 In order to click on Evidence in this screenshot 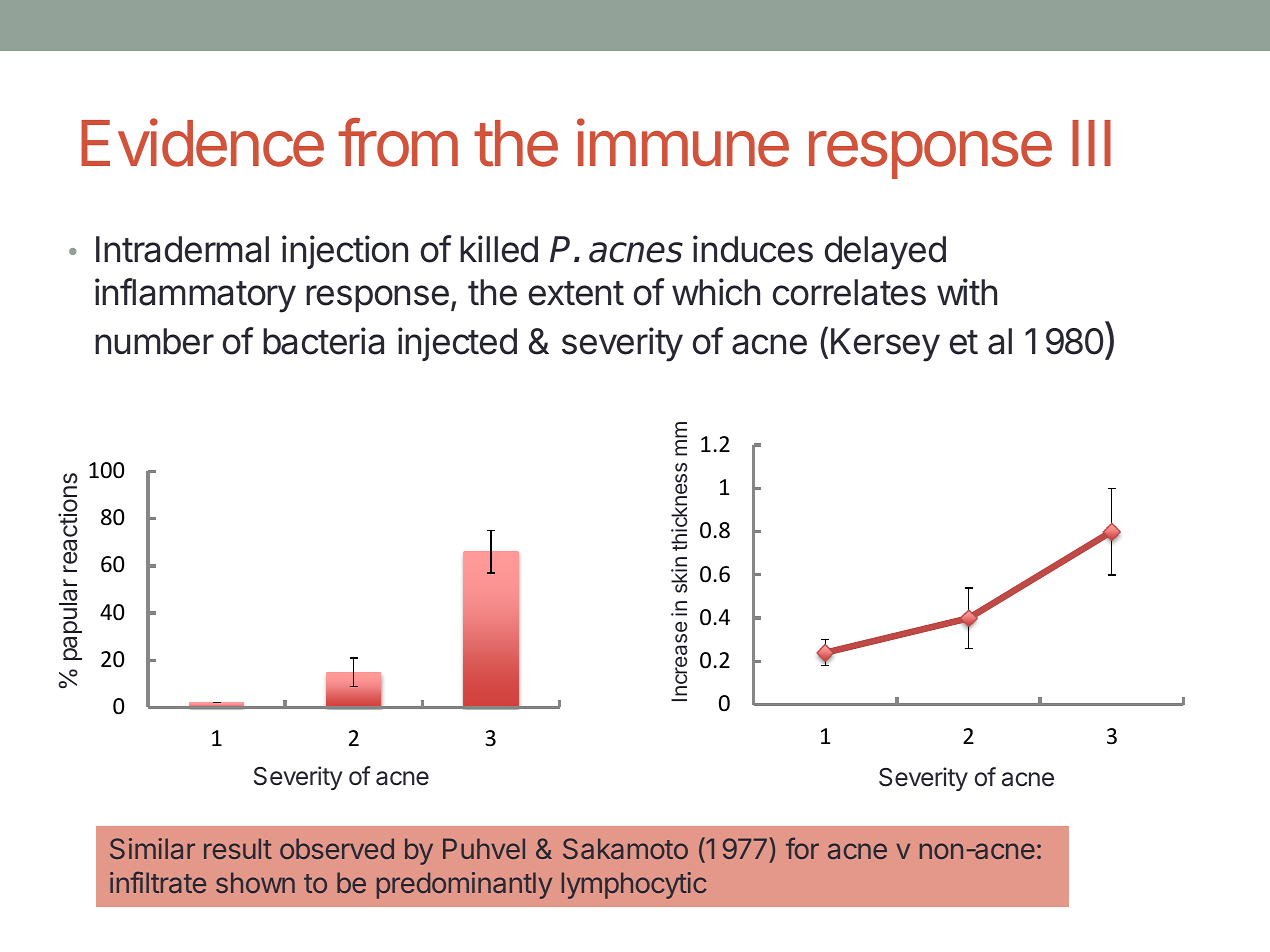, I will do `click(202, 142)`.
